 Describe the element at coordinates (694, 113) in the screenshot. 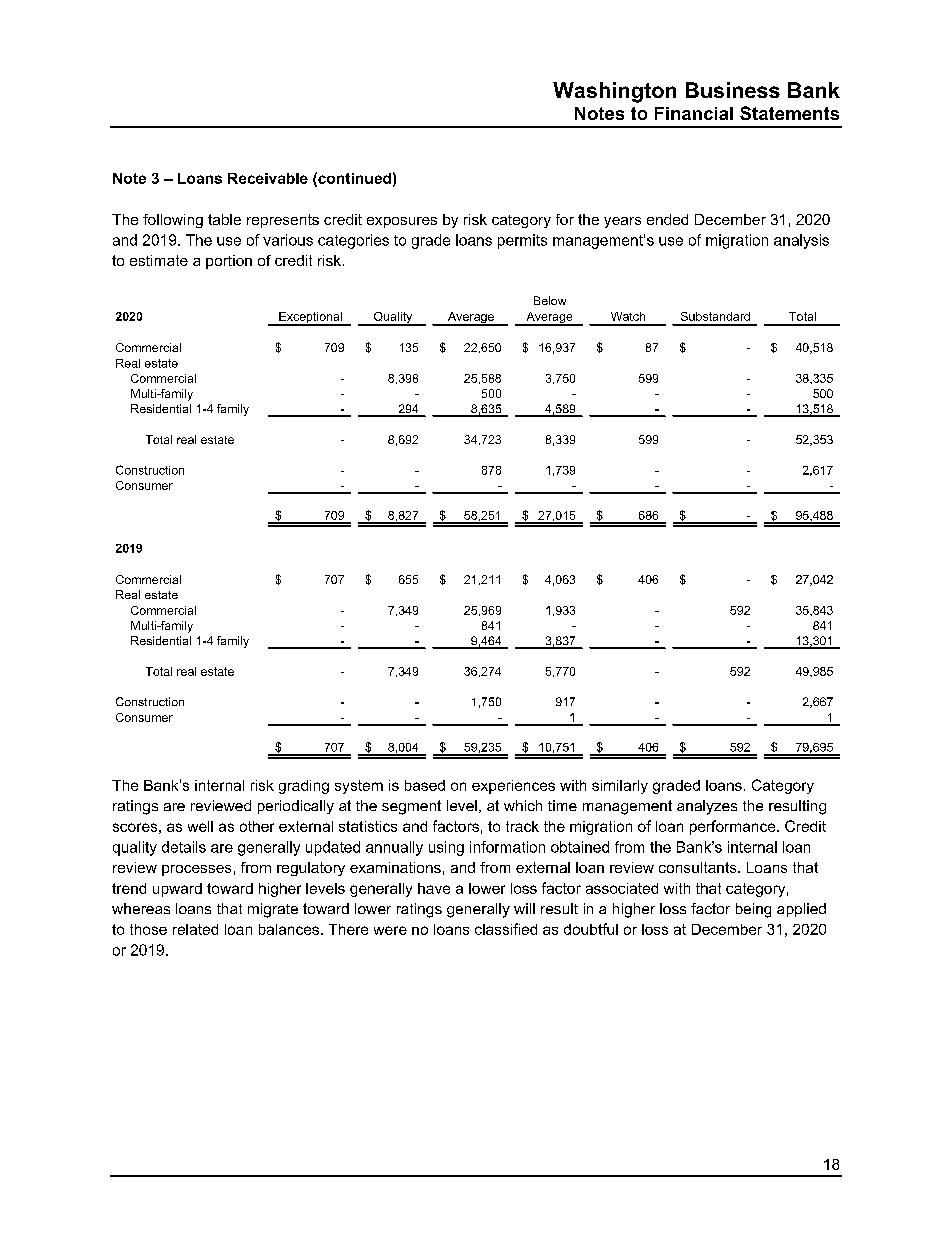

I see `Financial` at that location.
